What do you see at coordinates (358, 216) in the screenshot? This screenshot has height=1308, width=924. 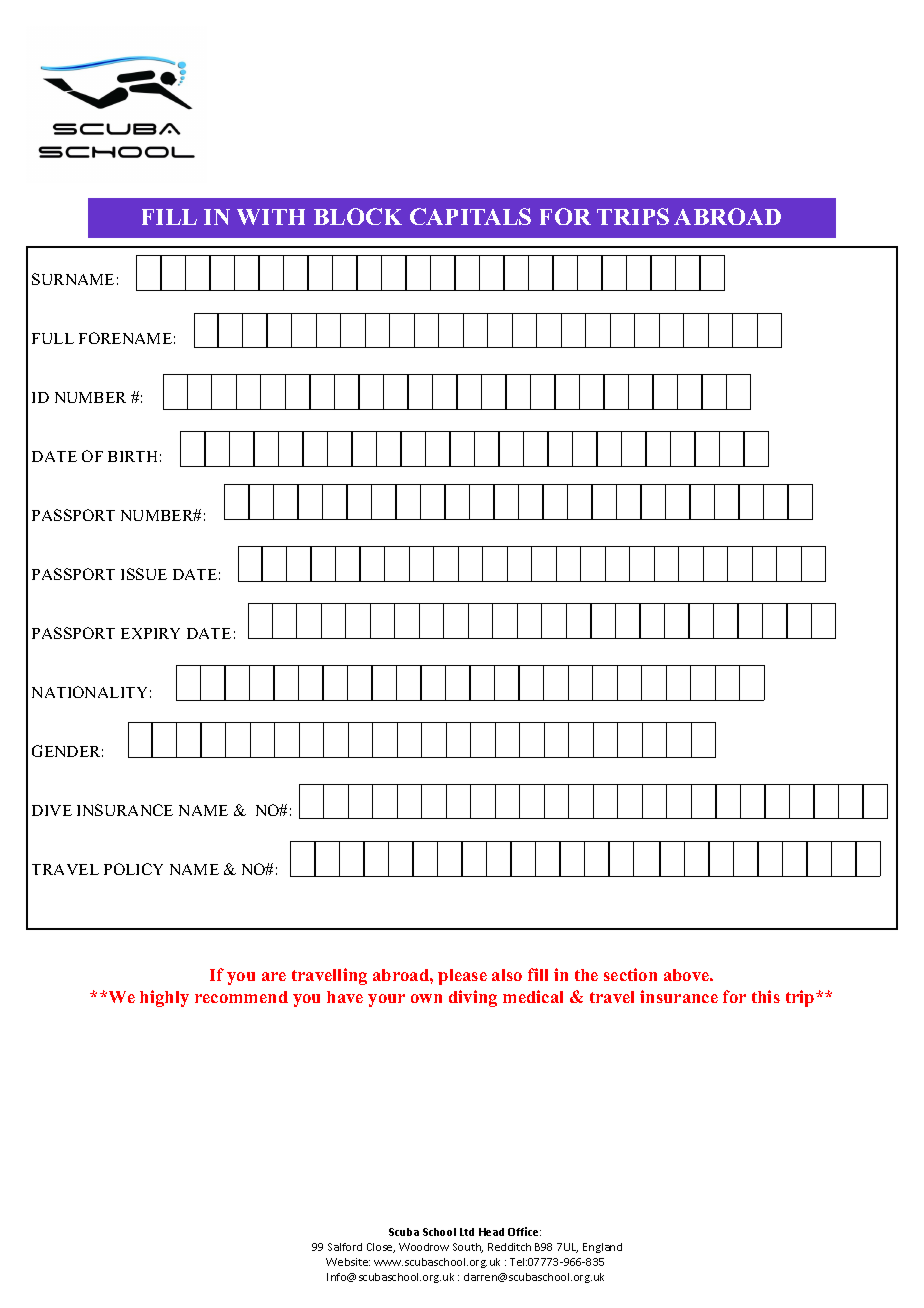 I see `BLOCK` at bounding box center [358, 216].
